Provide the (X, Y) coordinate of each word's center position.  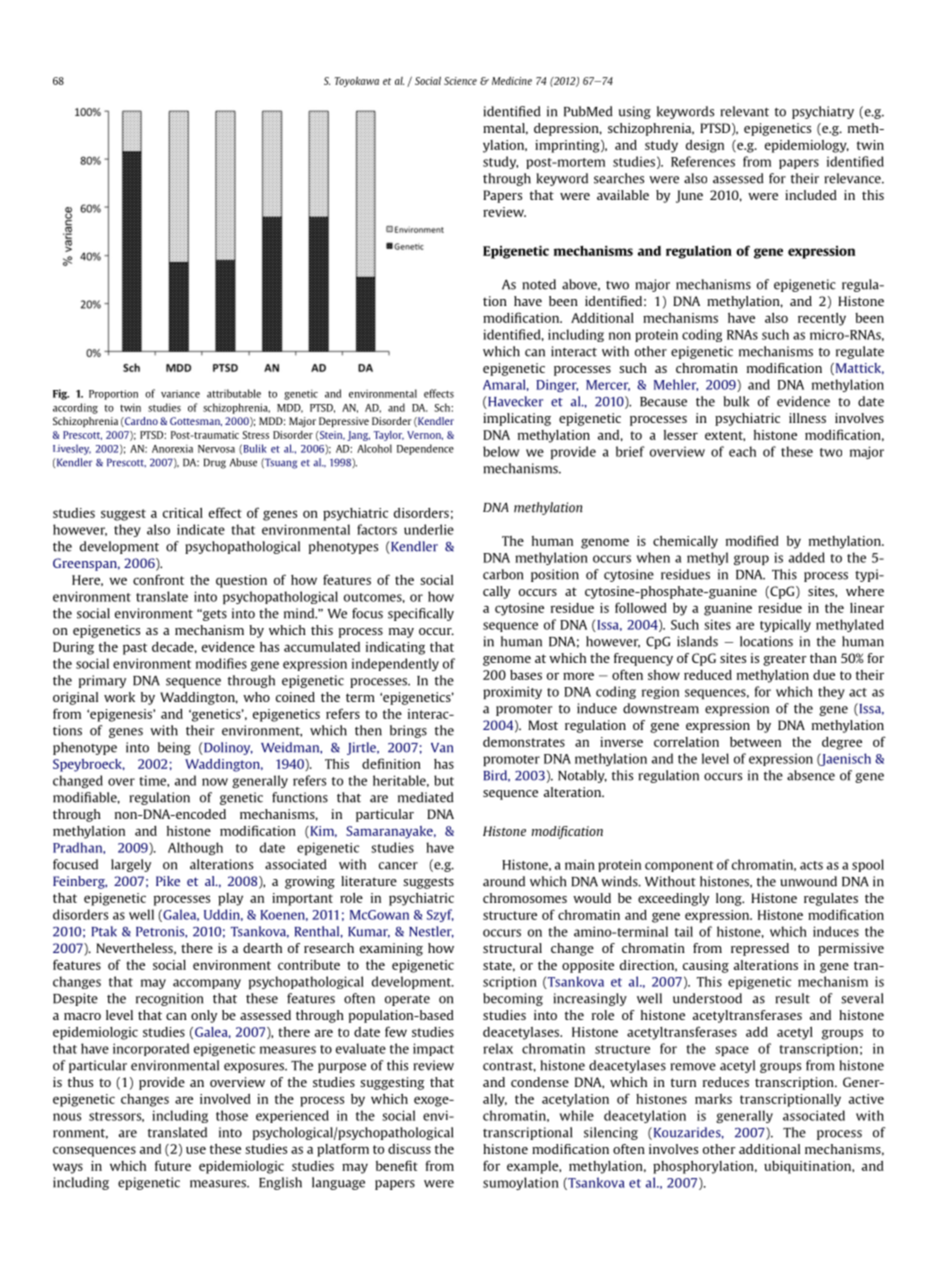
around (504, 881)
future (173, 1165)
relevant (745, 111)
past (135, 649)
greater (785, 660)
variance (180, 394)
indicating (395, 648)
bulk (736, 401)
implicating (517, 419)
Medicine (512, 81)
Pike (168, 881)
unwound (808, 881)
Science (460, 81)
